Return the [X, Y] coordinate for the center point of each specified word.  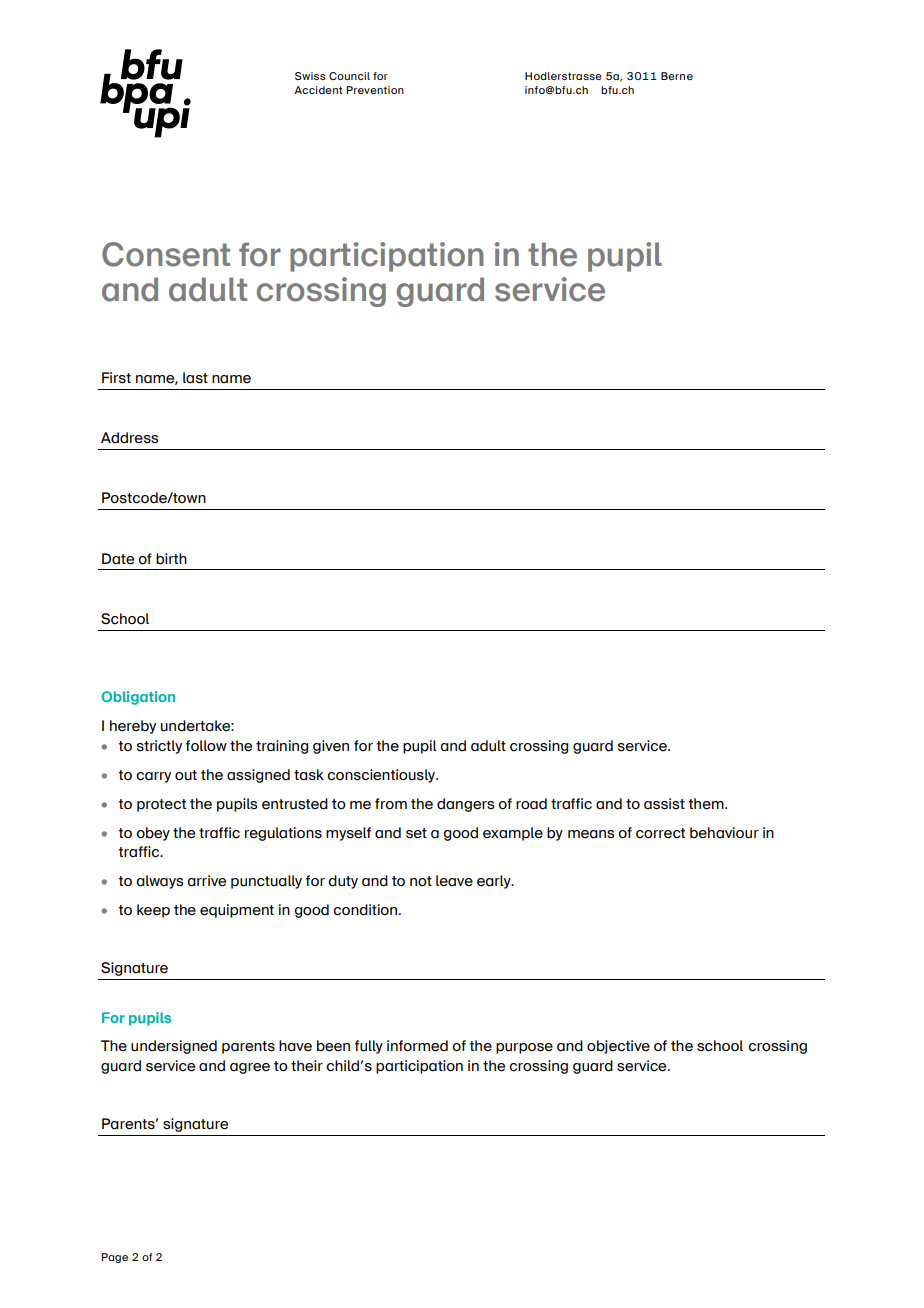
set [416, 833]
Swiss [310, 76]
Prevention [375, 90]
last [195, 378]
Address [129, 438]
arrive [206, 881]
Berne [677, 76]
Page [114, 1258]
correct [660, 833]
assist [664, 804]
